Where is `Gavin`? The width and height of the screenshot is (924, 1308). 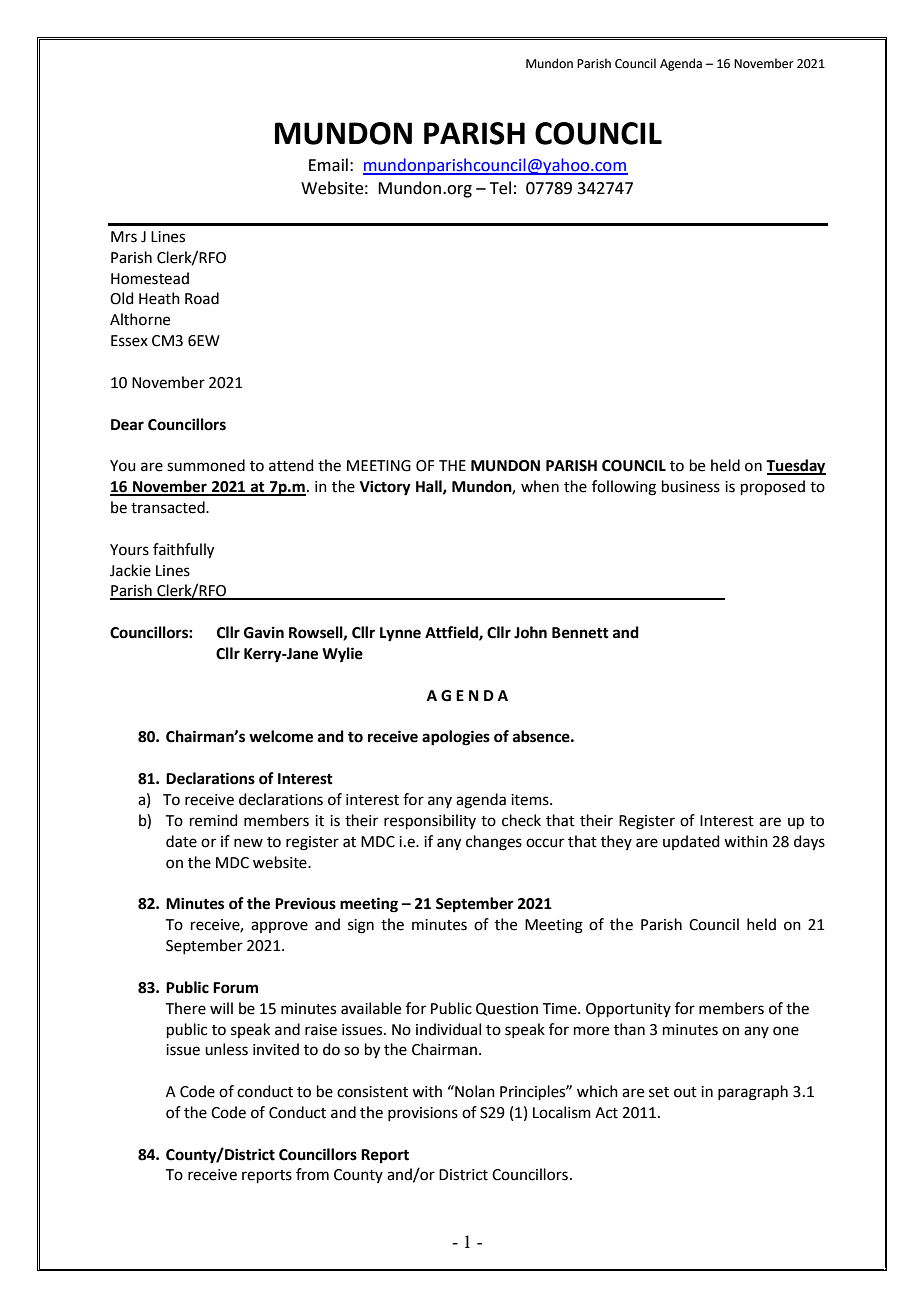 Gavin is located at coordinates (264, 632).
